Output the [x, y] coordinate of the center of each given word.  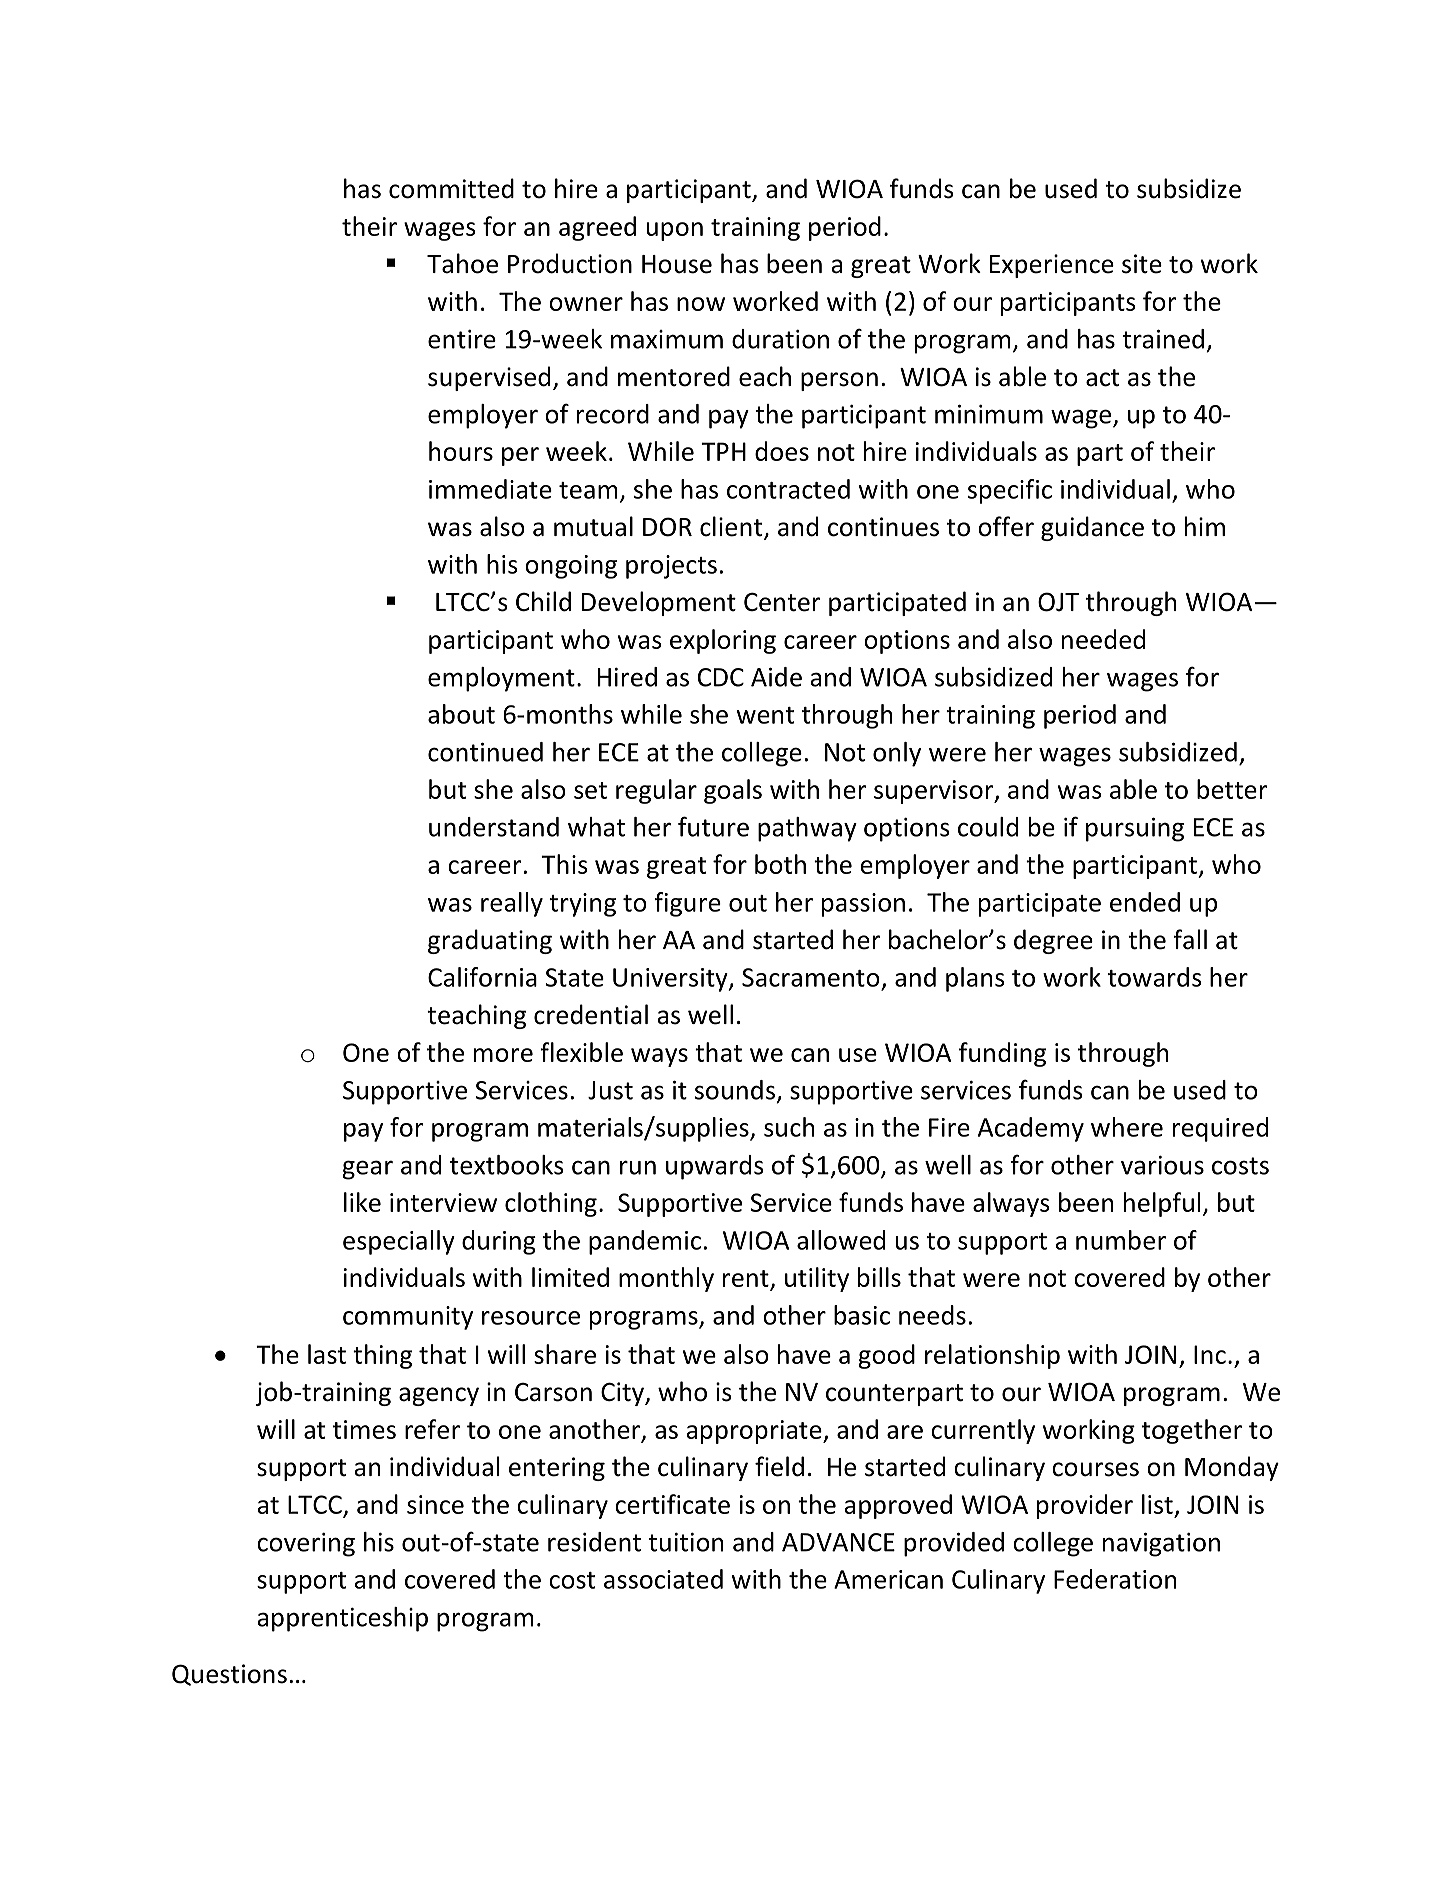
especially [399, 1242]
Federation [1115, 1579]
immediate [490, 489]
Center [782, 602]
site [1142, 264]
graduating [490, 941]
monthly [666, 1279]
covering [306, 1545]
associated [663, 1579]
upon [675, 231]
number [1121, 1240]
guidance [1092, 528]
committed [451, 188]
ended [1145, 902]
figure [687, 904]
